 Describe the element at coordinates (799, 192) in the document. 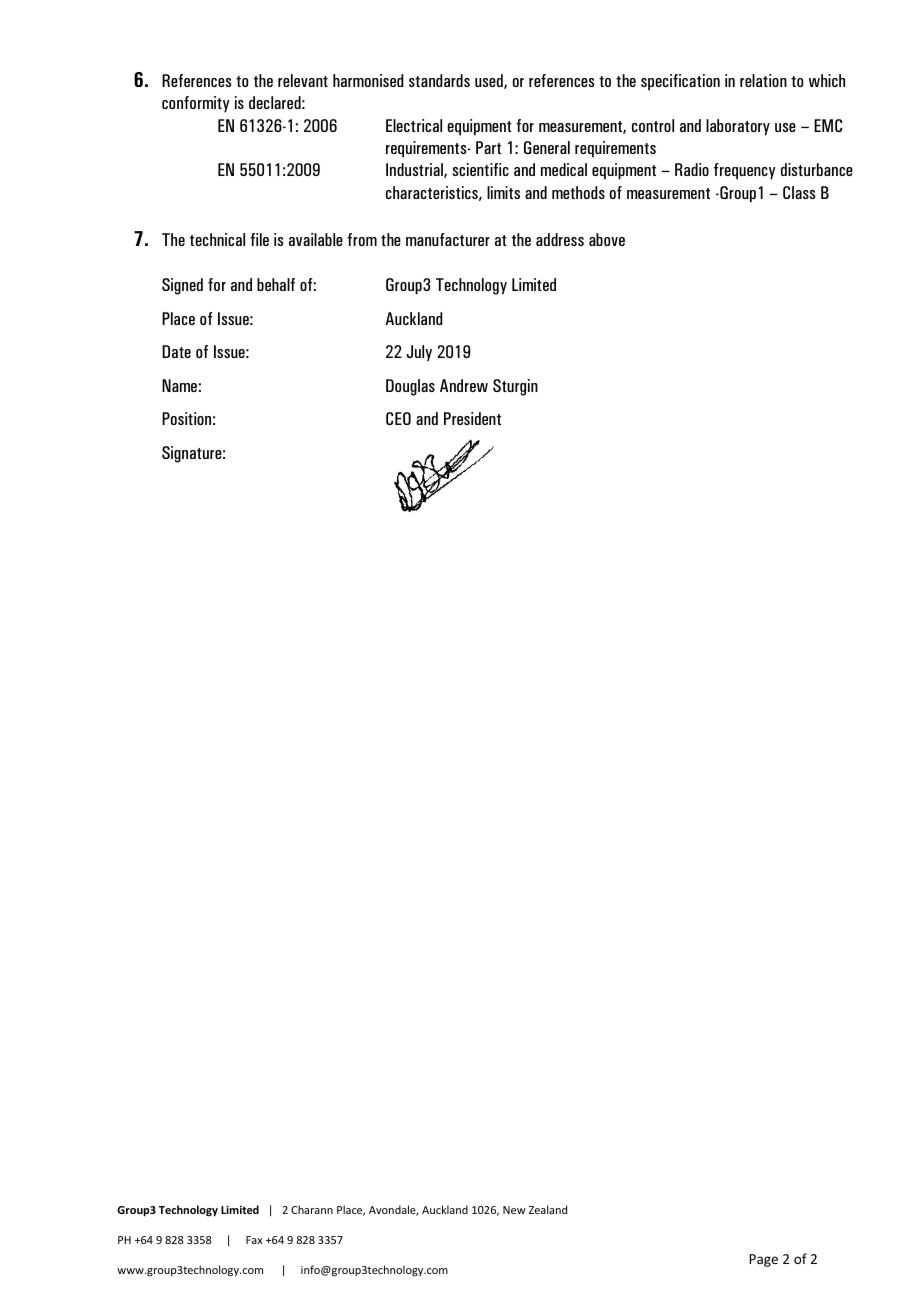

I see `Class` at that location.
